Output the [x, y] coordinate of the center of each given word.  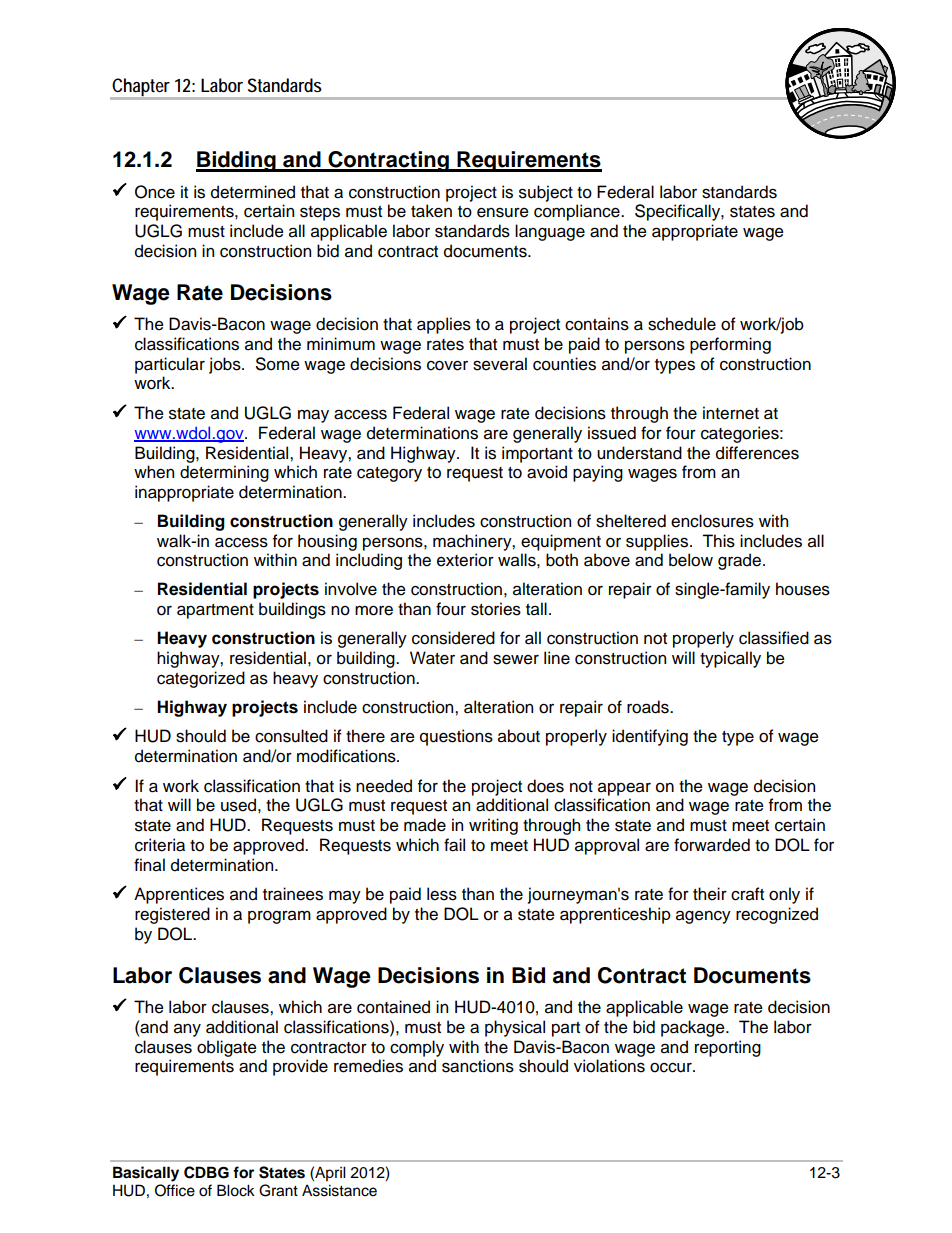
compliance [578, 212]
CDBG [206, 1172]
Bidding [237, 161]
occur [672, 1068]
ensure [503, 212]
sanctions [478, 1066]
